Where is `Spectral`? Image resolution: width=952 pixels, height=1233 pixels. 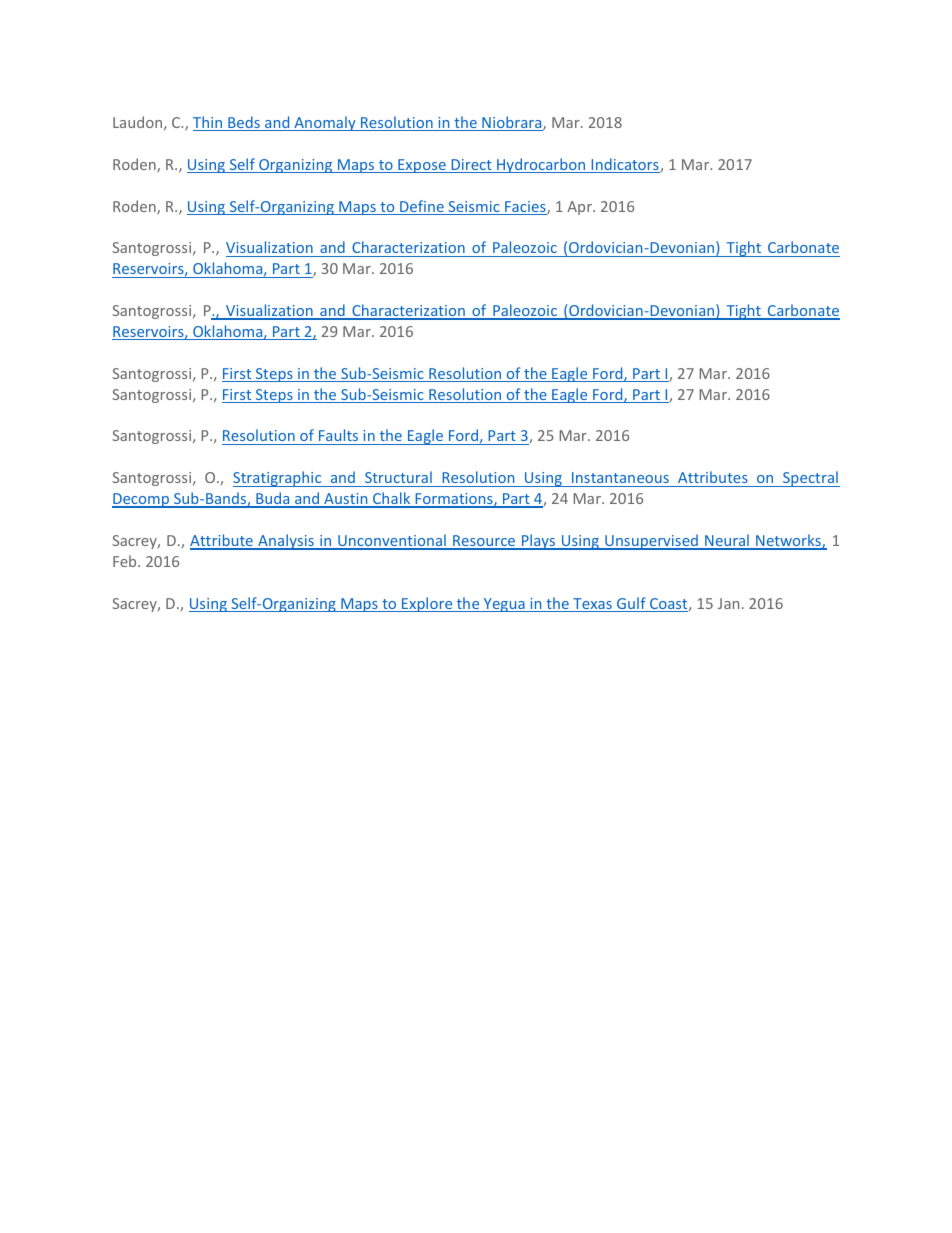 Spectral is located at coordinates (810, 479).
